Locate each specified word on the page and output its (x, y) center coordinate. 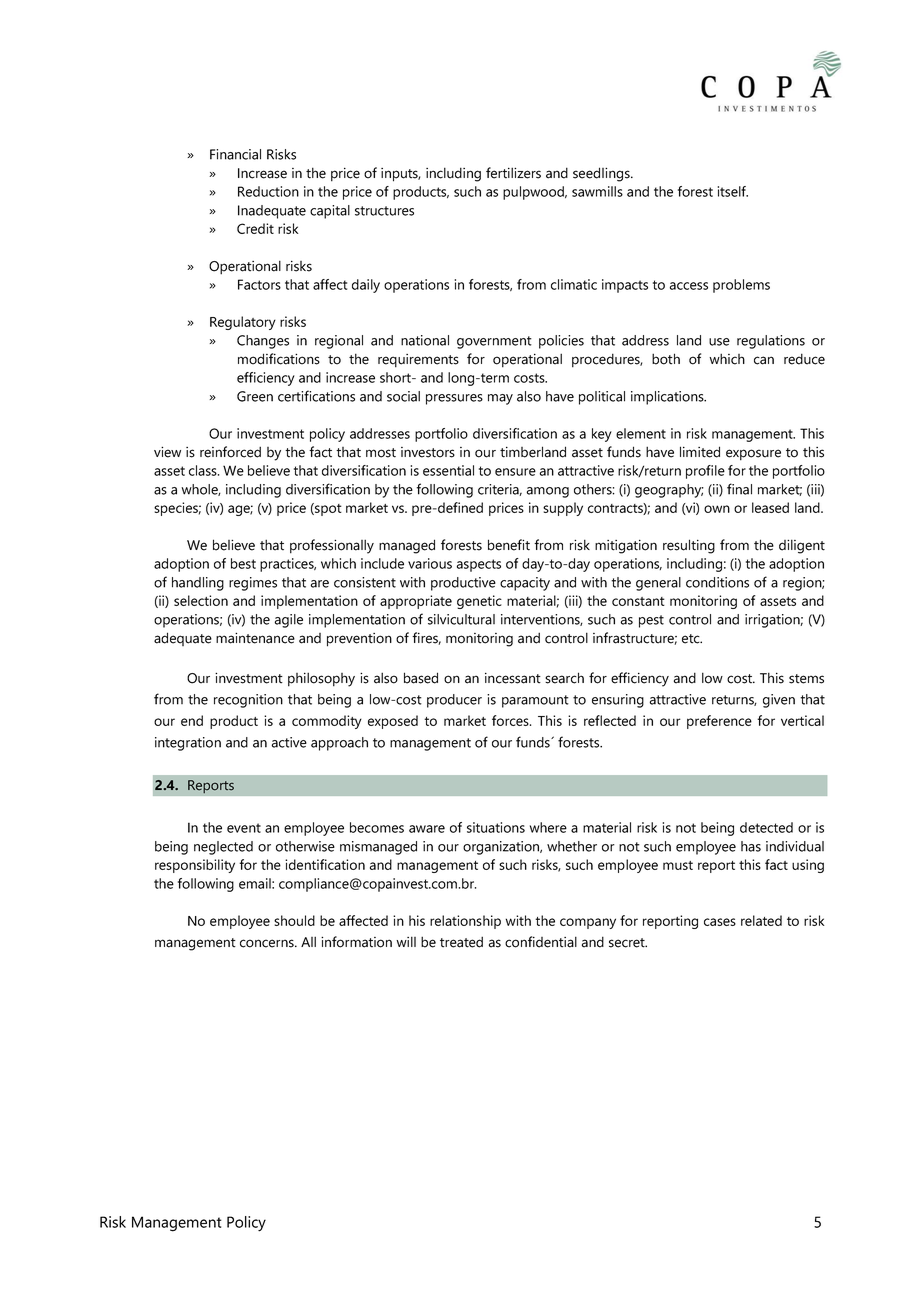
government (494, 342)
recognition (248, 701)
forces (511, 720)
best (243, 563)
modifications (279, 359)
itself (733, 191)
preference (719, 722)
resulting (689, 546)
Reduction (268, 191)
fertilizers (513, 173)
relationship (465, 922)
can (764, 360)
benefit (509, 545)
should (294, 920)
